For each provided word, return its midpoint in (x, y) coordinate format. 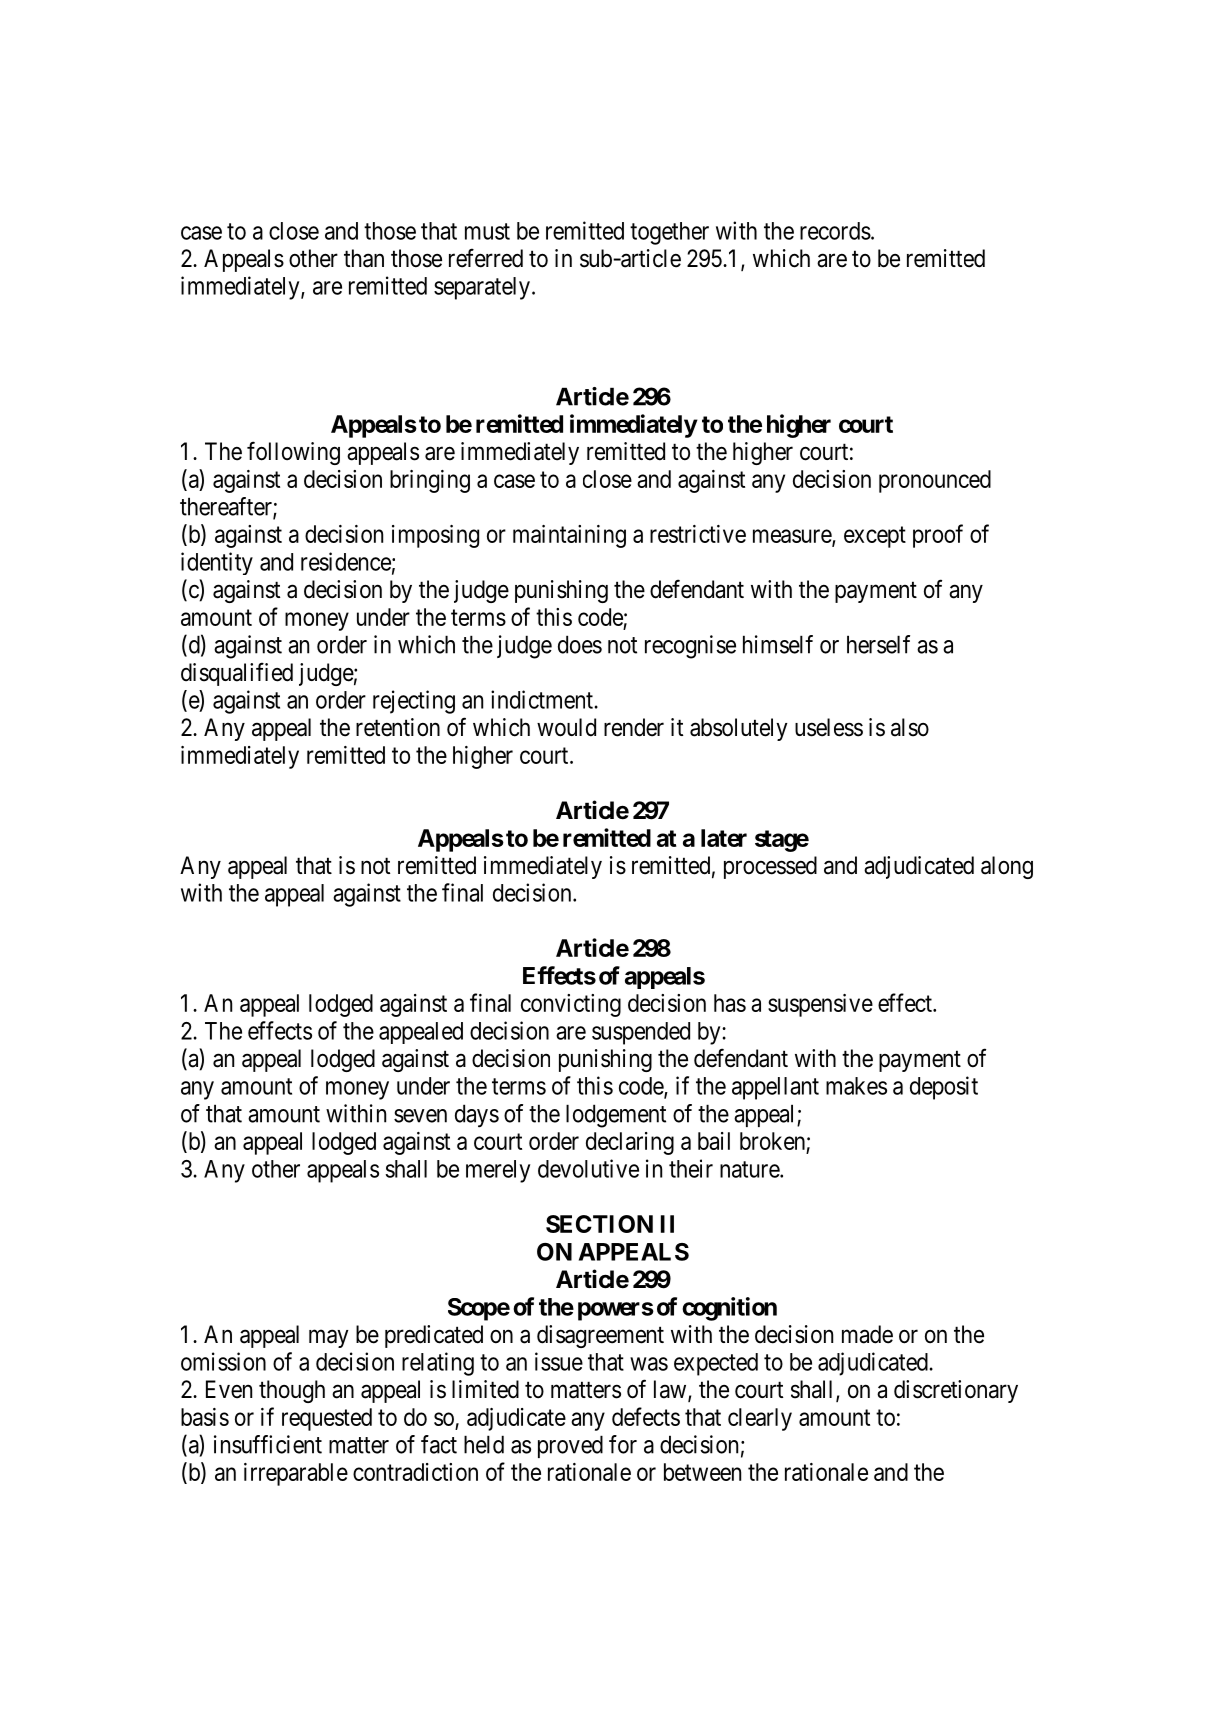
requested (327, 1419)
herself (878, 644)
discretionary (956, 1391)
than (364, 258)
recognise (690, 647)
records (835, 231)
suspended (641, 1033)
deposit (944, 1088)
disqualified (237, 674)
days (477, 1116)
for (623, 1444)
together (669, 233)
